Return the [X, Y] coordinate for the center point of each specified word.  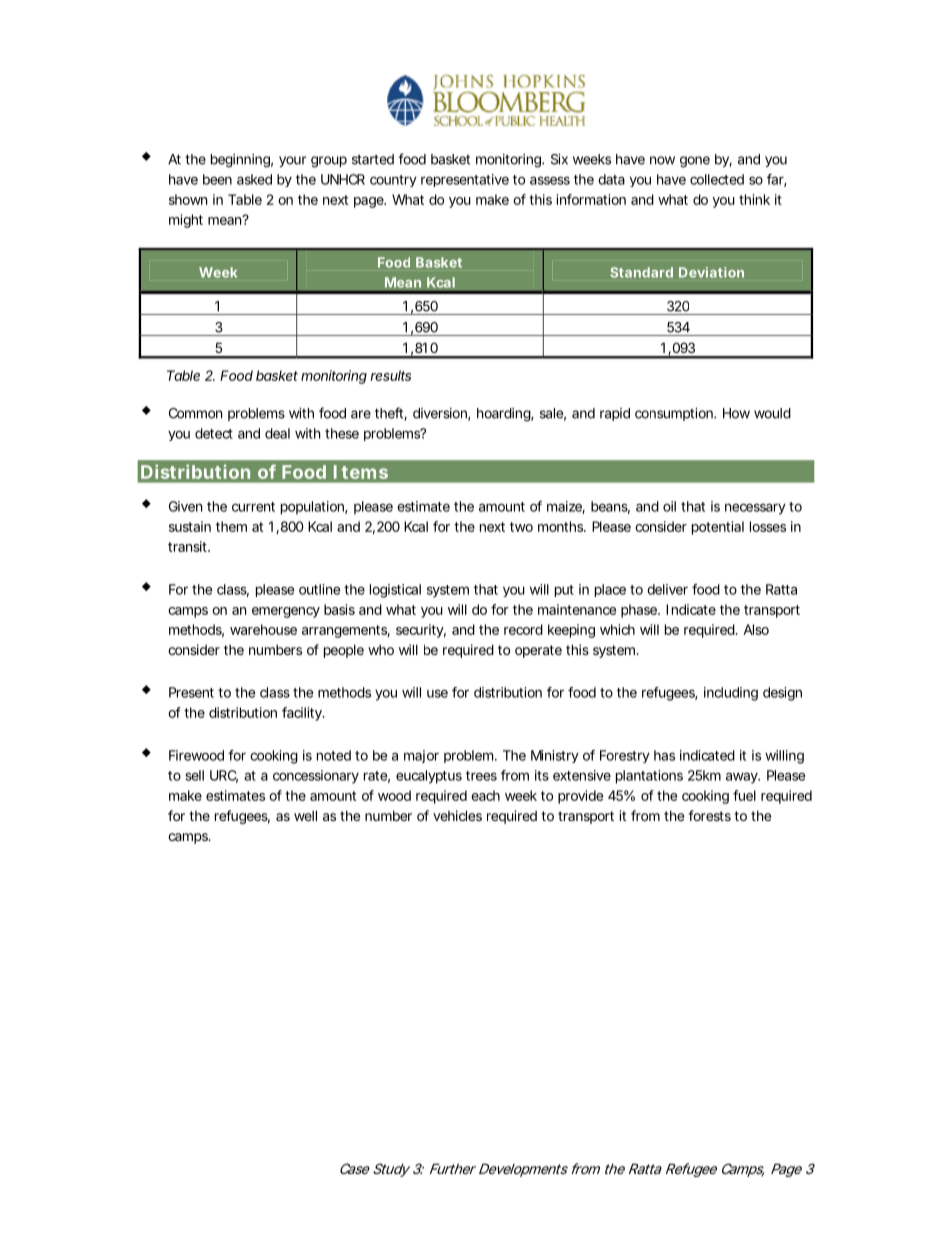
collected [717, 179]
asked [254, 179]
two [521, 527]
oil [669, 506]
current [253, 507]
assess [550, 180]
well [305, 815]
